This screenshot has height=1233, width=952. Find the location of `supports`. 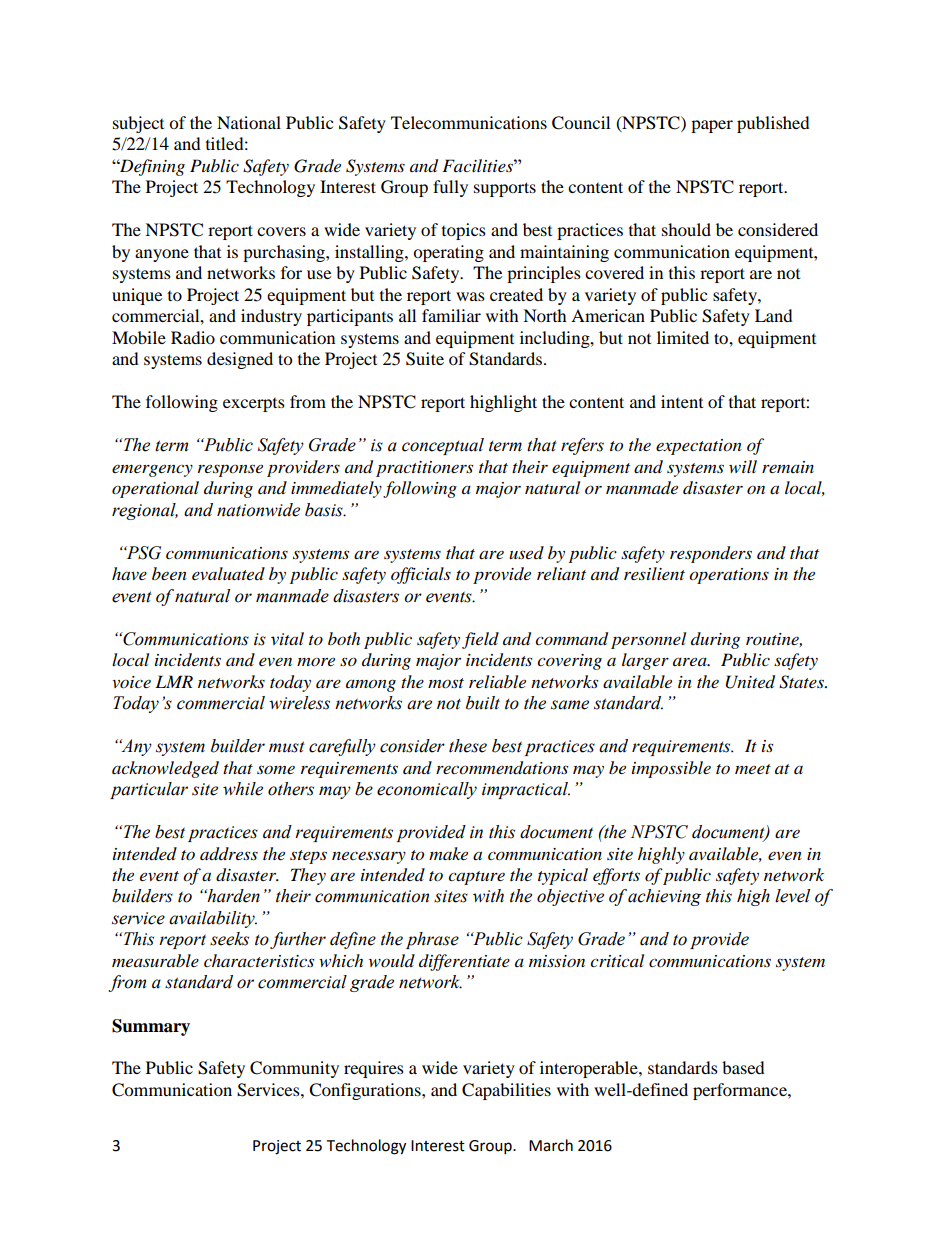

supports is located at coordinates (505, 189).
